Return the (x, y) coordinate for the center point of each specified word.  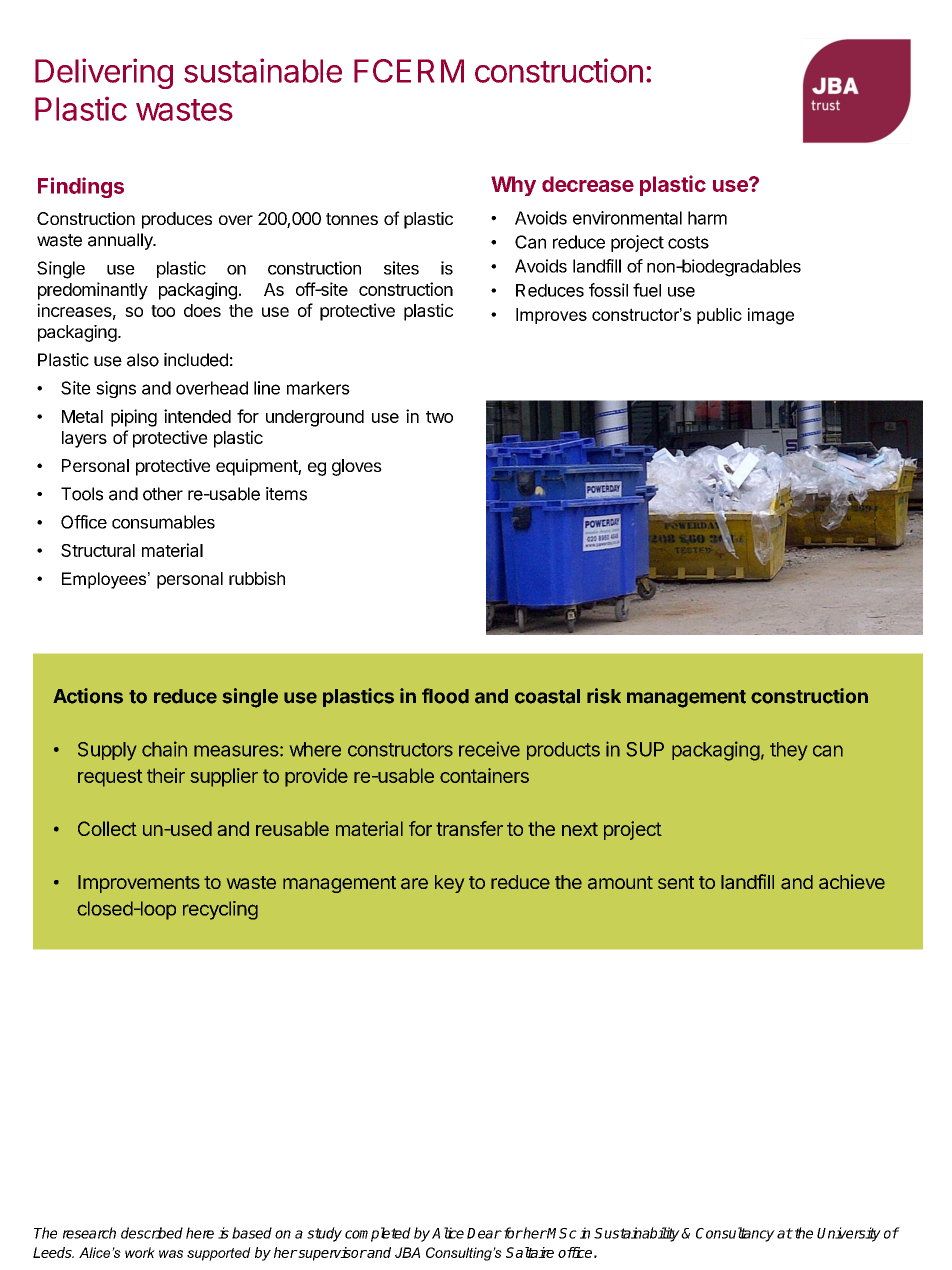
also (143, 360)
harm (707, 218)
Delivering (104, 73)
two (439, 417)
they (788, 751)
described (152, 1233)
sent (676, 882)
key (449, 884)
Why (513, 186)
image (771, 316)
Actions (88, 696)
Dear (484, 1233)
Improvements (139, 884)
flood (445, 696)
